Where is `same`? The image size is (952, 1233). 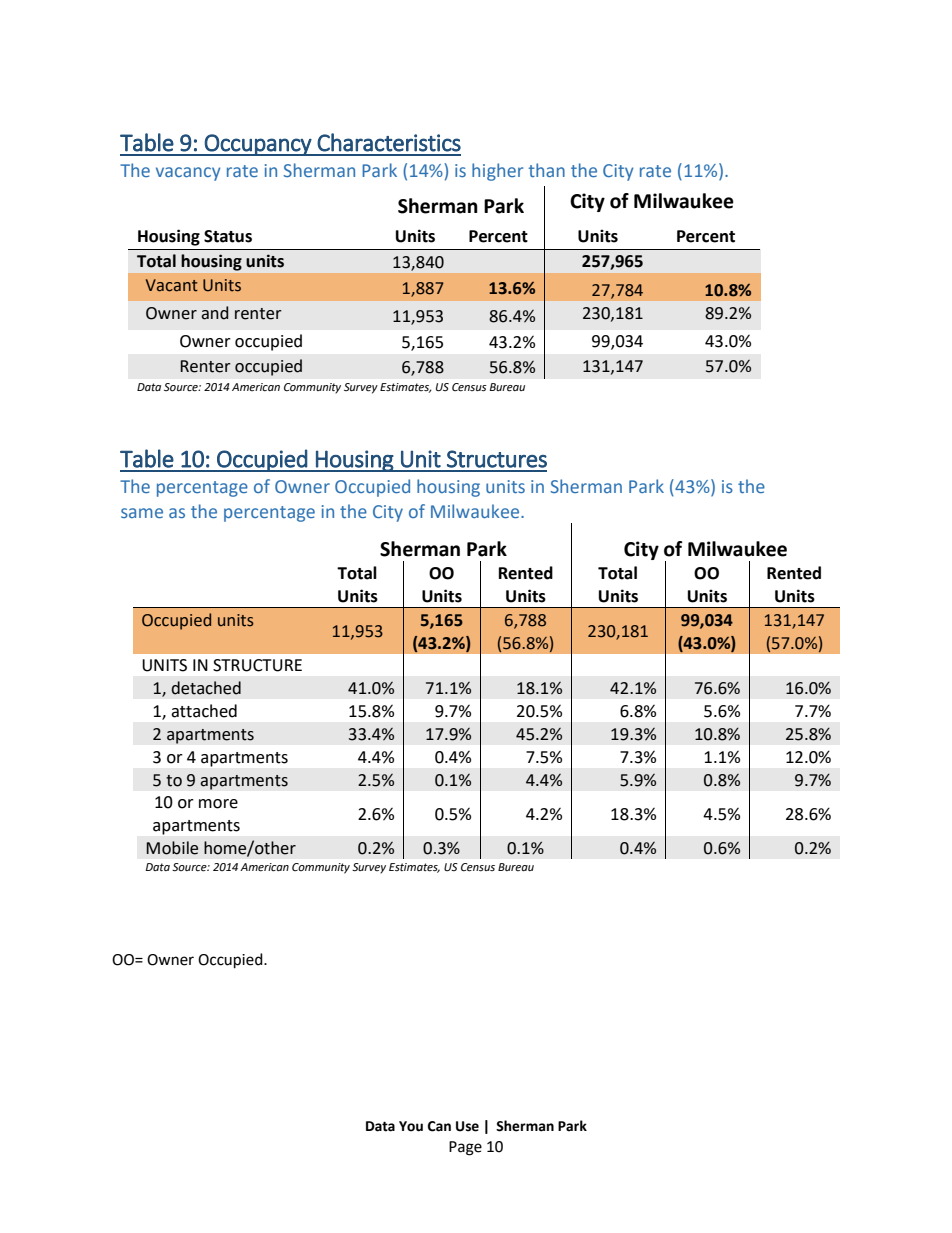
same is located at coordinates (142, 513).
